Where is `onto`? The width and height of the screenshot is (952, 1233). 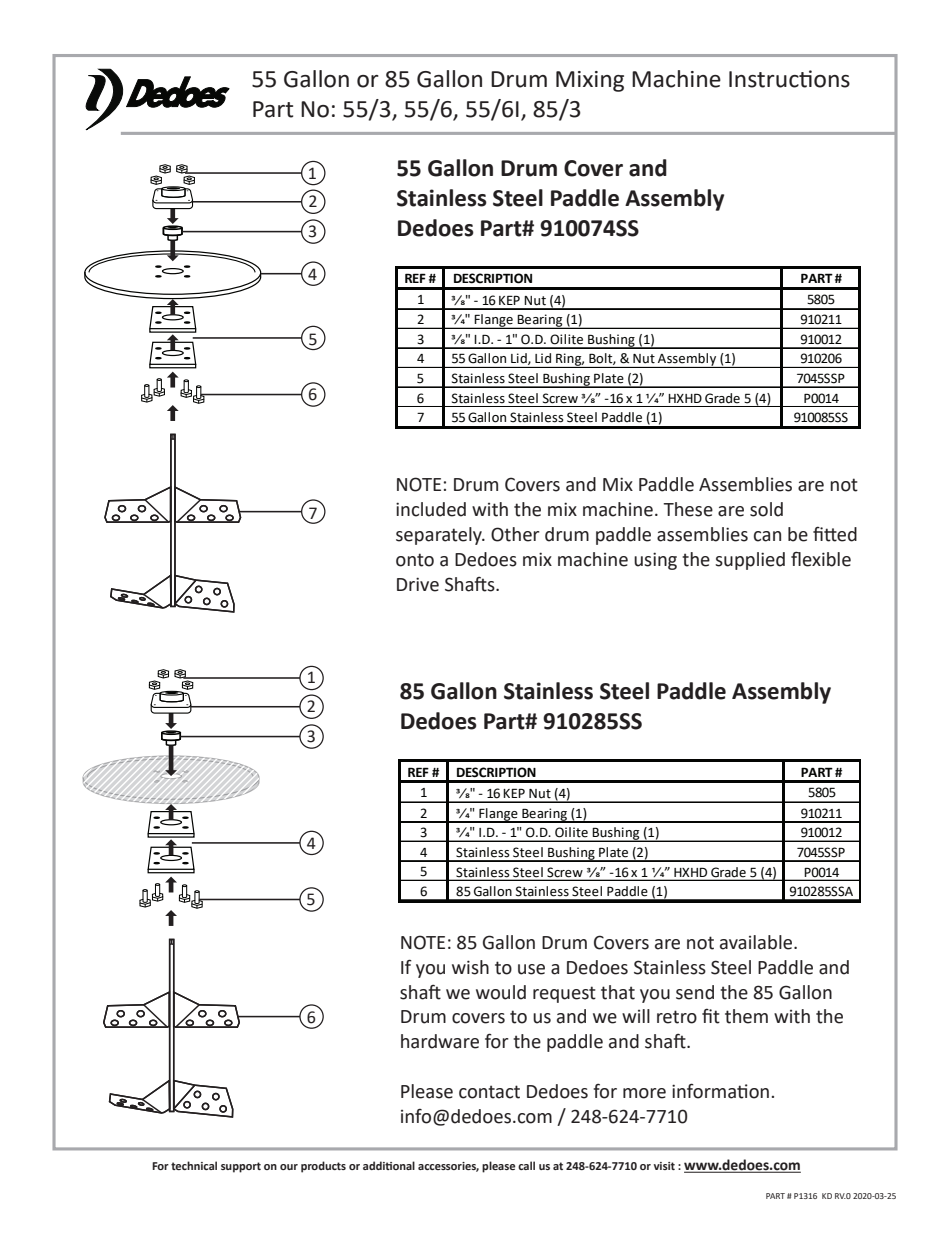
onto is located at coordinates (415, 560).
